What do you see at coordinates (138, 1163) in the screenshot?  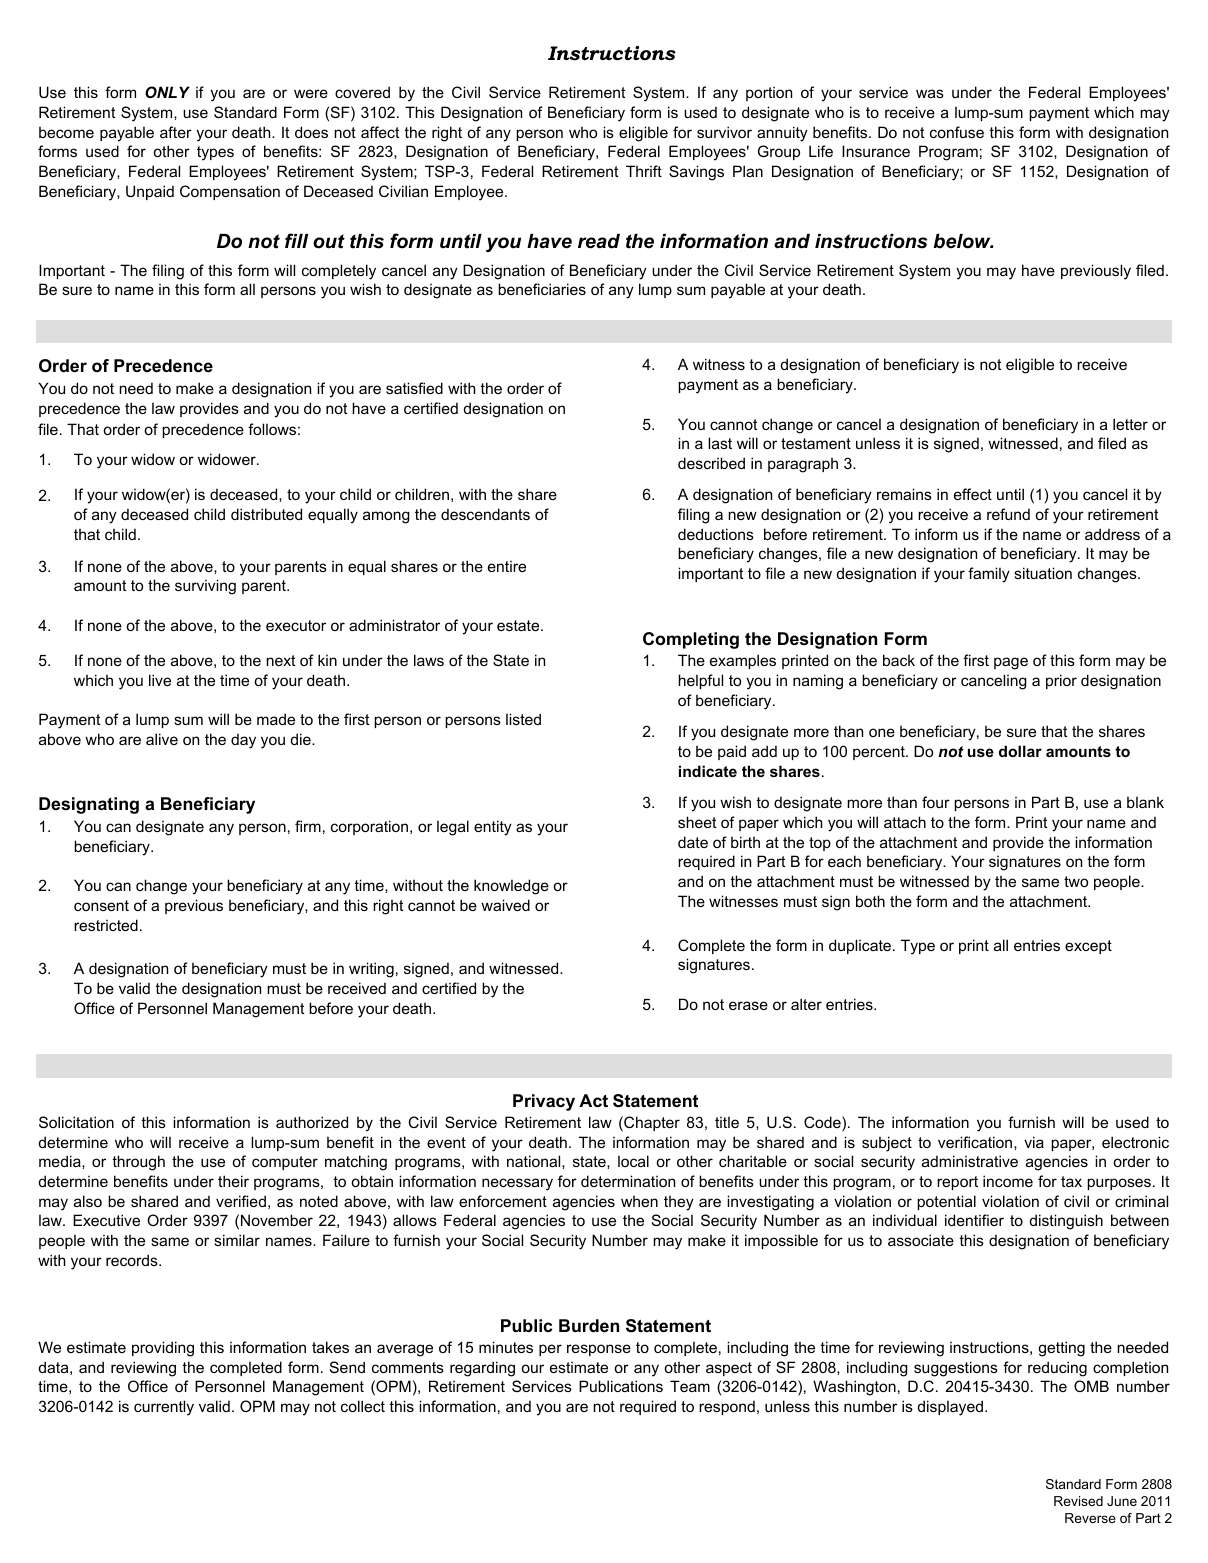 I see `through` at bounding box center [138, 1163].
